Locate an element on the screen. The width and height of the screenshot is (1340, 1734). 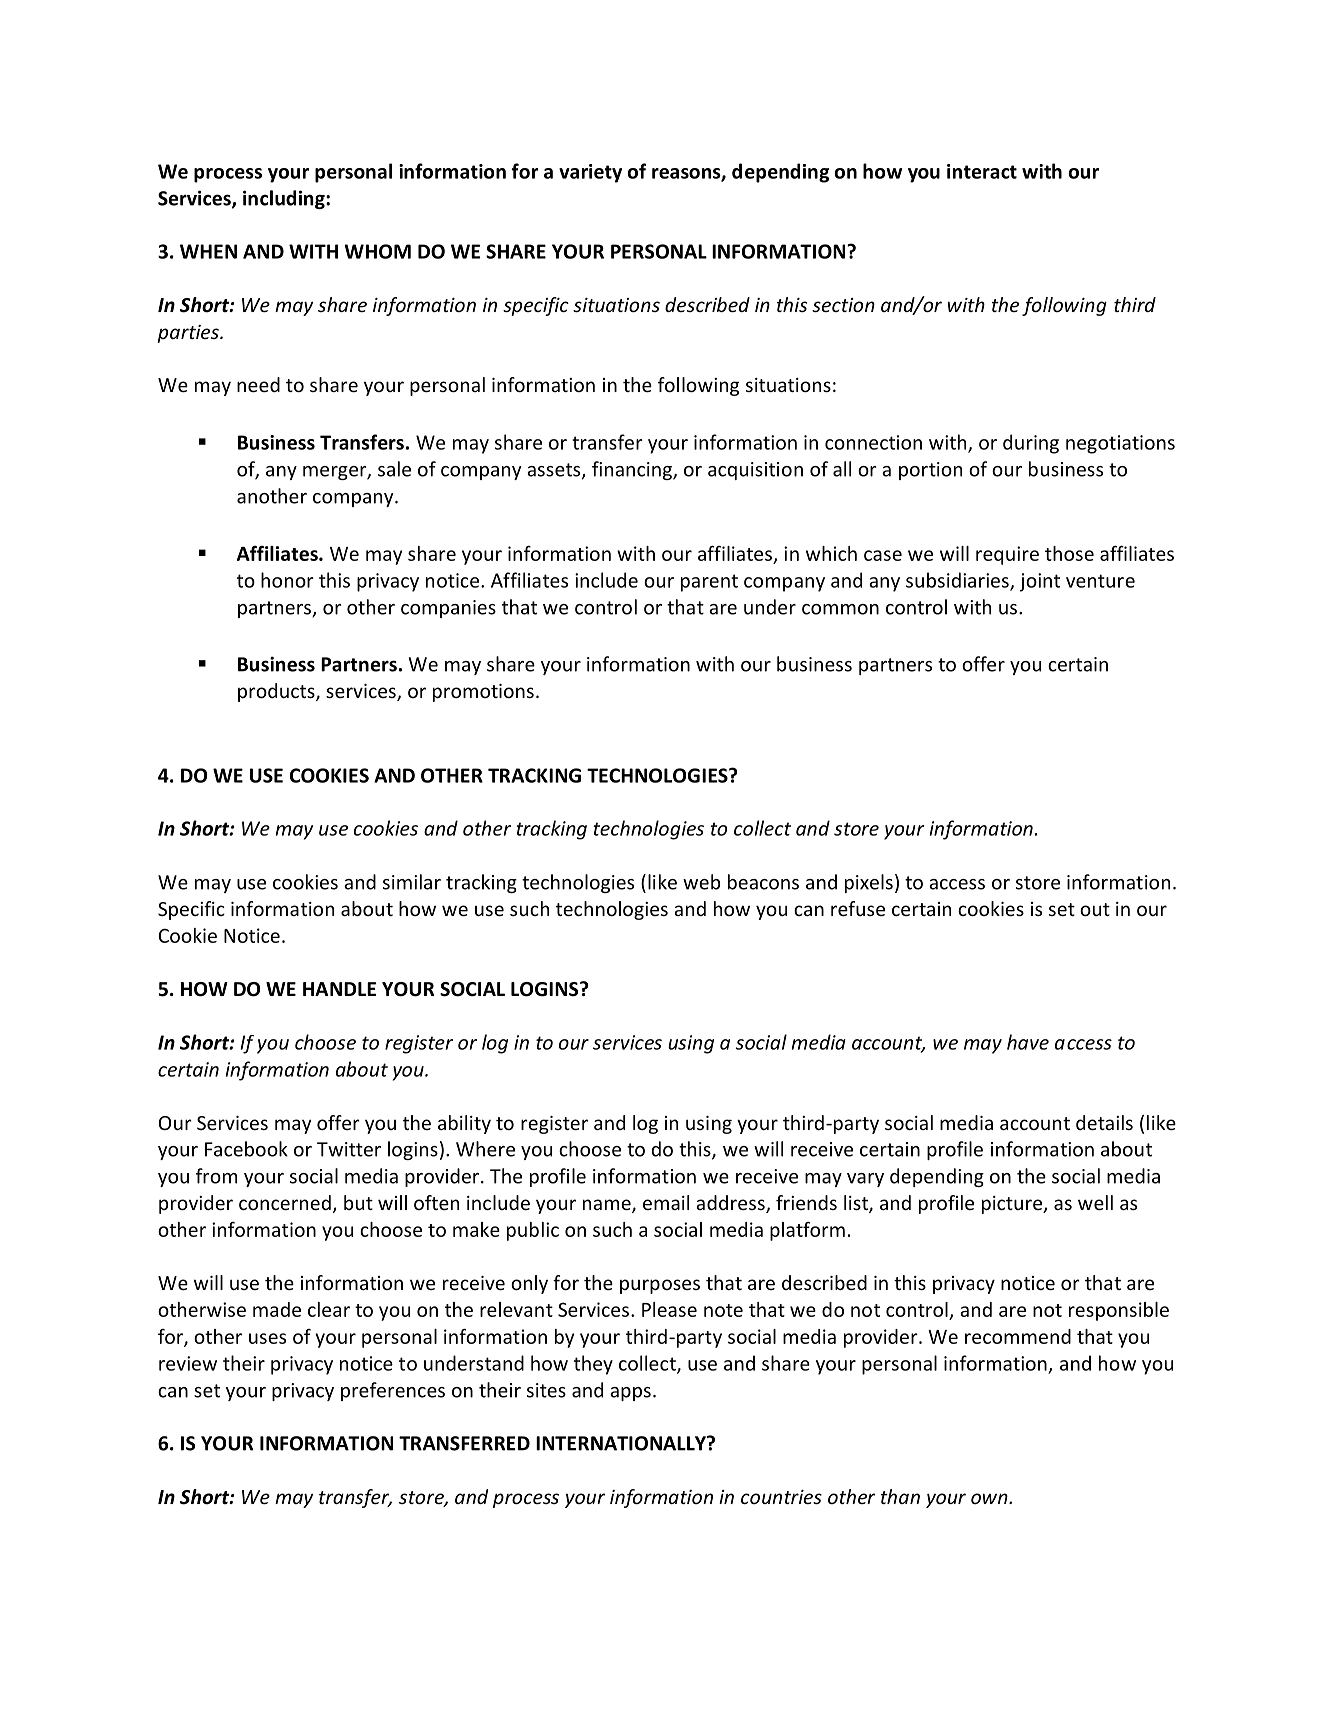
preferences is located at coordinates (393, 1391).
